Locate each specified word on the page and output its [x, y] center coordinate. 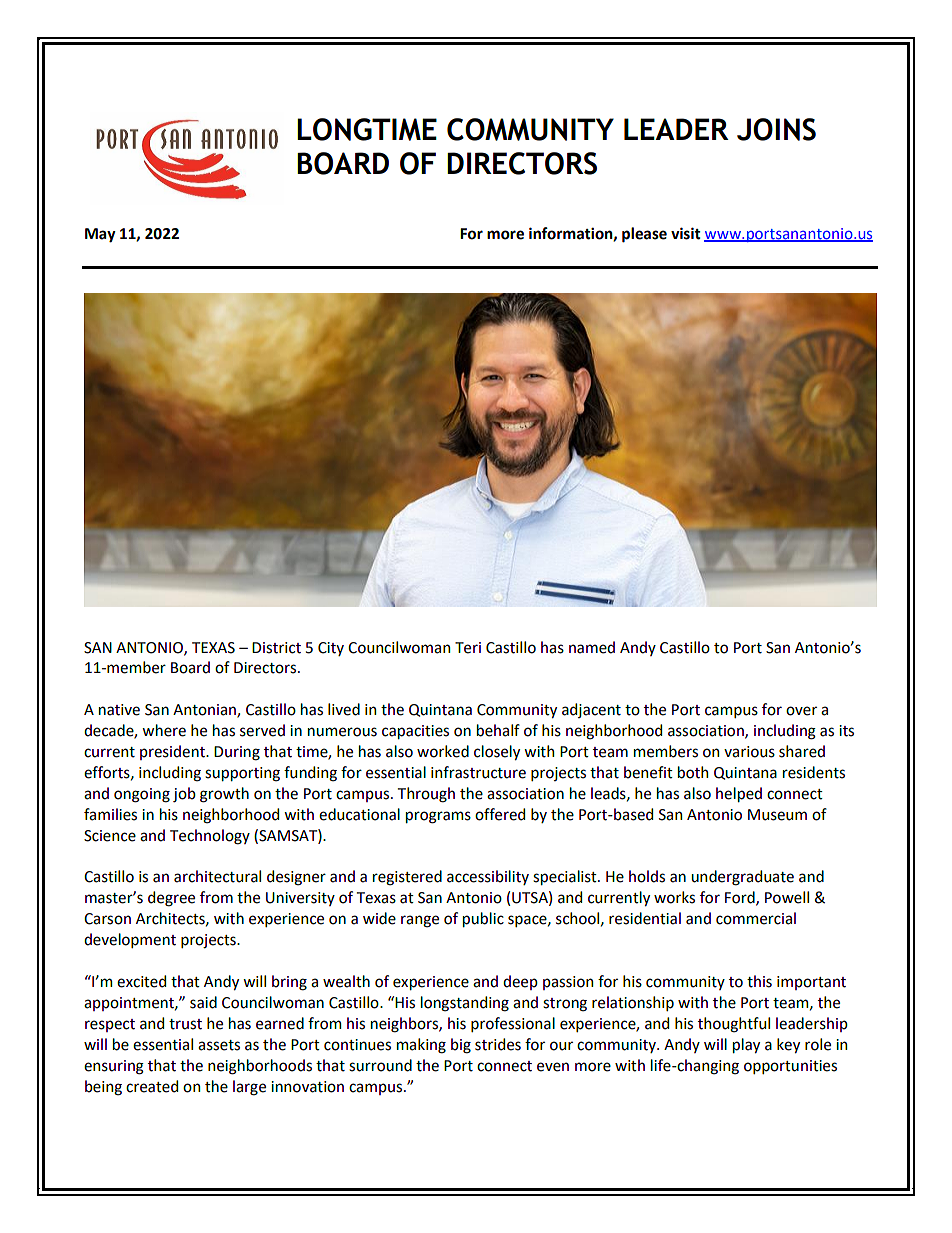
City [331, 649]
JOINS [776, 129]
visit [686, 233]
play [746, 1045]
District [276, 648]
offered [500, 814]
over [801, 711]
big [461, 1046]
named [592, 647]
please [644, 235]
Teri [468, 648]
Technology [210, 837]
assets [219, 1045]
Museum [777, 815]
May [100, 235]
